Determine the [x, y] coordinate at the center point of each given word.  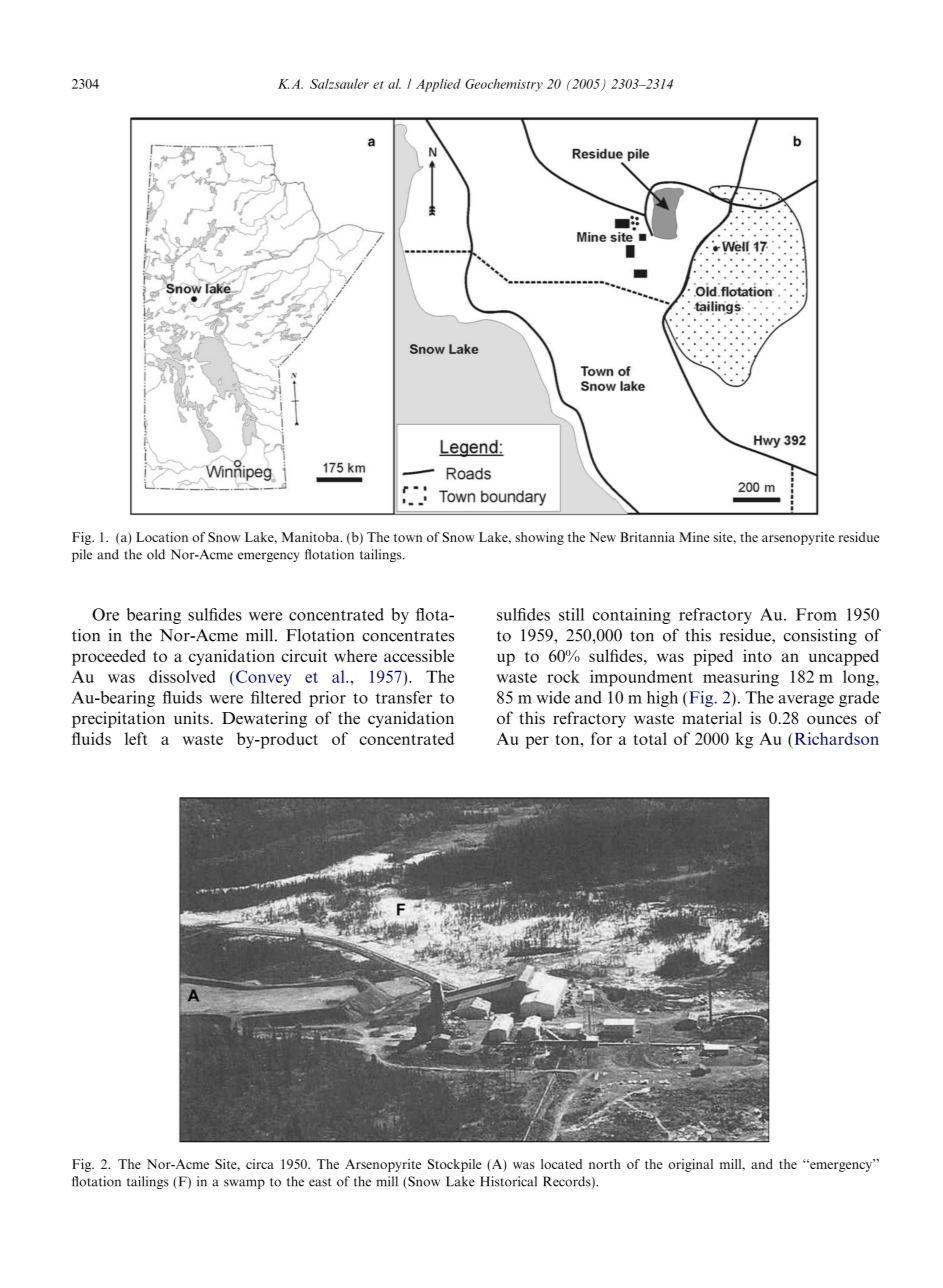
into [757, 655]
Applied [438, 85]
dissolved [182, 676]
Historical [508, 1181]
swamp [244, 1184]
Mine [694, 537]
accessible [419, 655]
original [690, 1165]
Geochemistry [504, 85]
